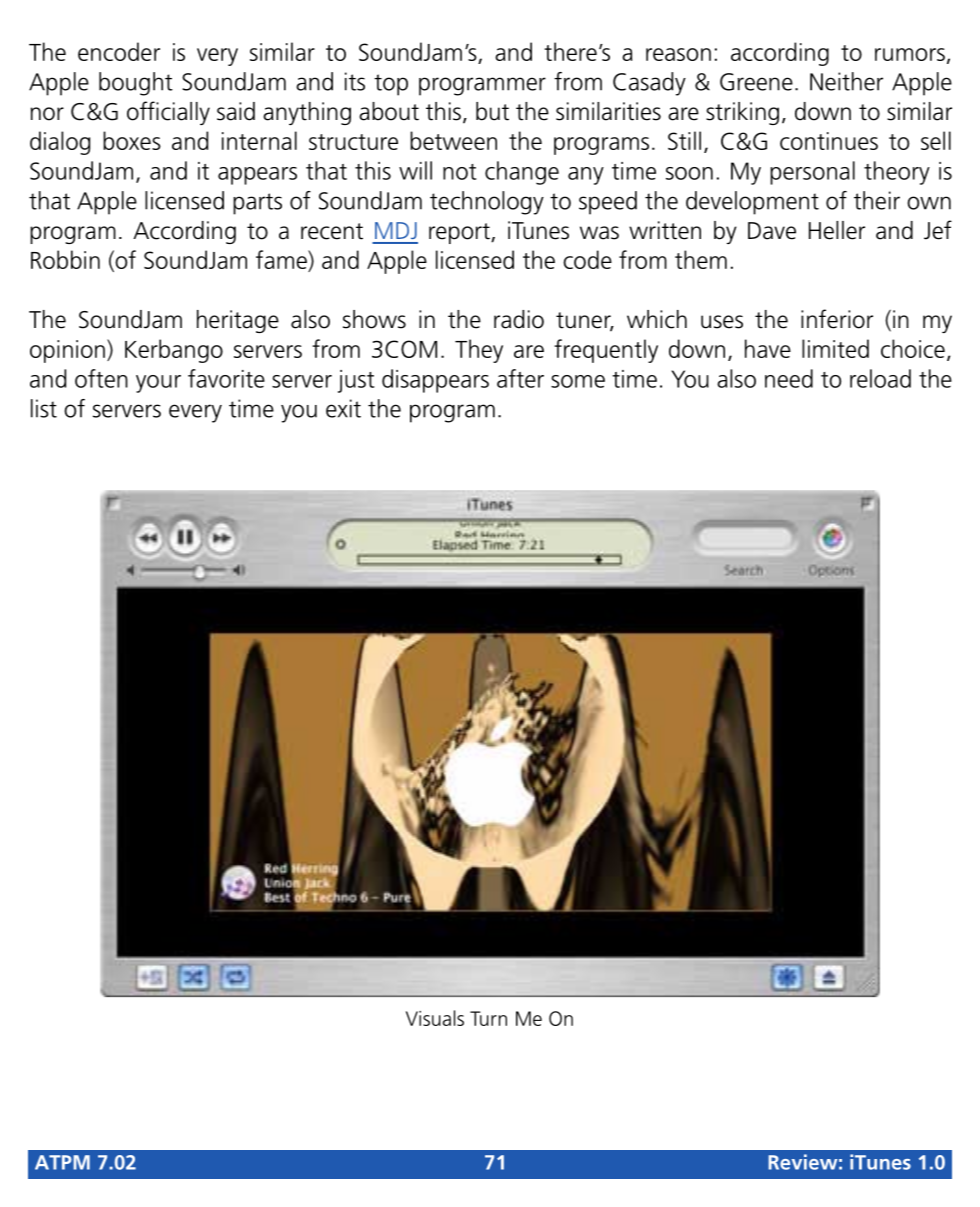 Image resolution: width=980 pixels, height=1207 pixels. What do you see at coordinates (492, 111) in the image?
I see `but` at bounding box center [492, 111].
